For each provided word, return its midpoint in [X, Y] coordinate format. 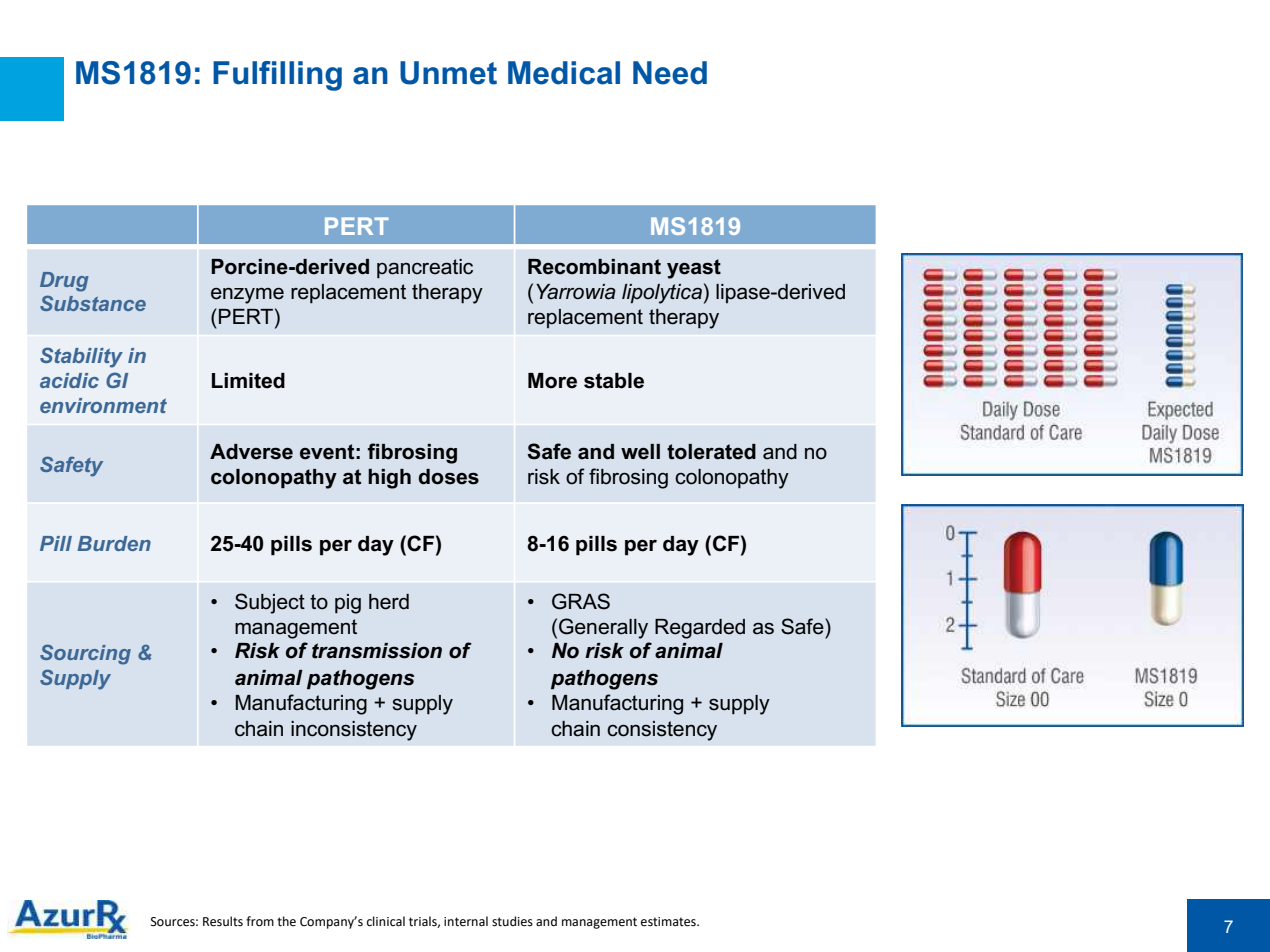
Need [670, 73]
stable [614, 381]
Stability [81, 357]
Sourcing [85, 654]
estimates [669, 922]
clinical [386, 921]
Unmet [448, 73]
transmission [377, 651]
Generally [603, 628]
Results [223, 921]
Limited [248, 381]
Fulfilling [277, 76]
